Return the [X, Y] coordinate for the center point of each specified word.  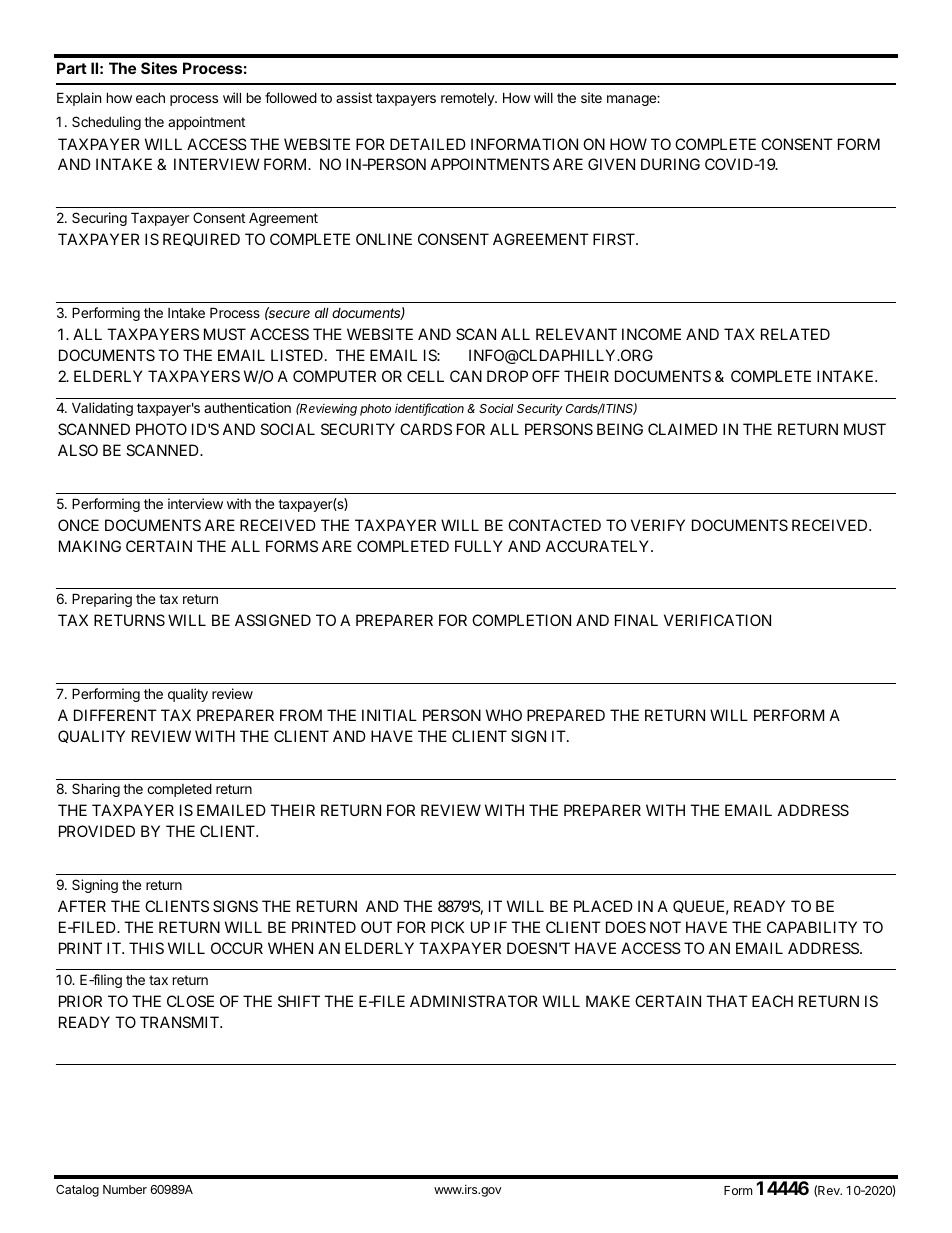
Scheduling [106, 123]
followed [291, 97]
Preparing [102, 600]
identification [429, 409]
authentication [247, 407]
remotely [468, 99]
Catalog [77, 1191]
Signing [95, 886]
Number [125, 1189]
